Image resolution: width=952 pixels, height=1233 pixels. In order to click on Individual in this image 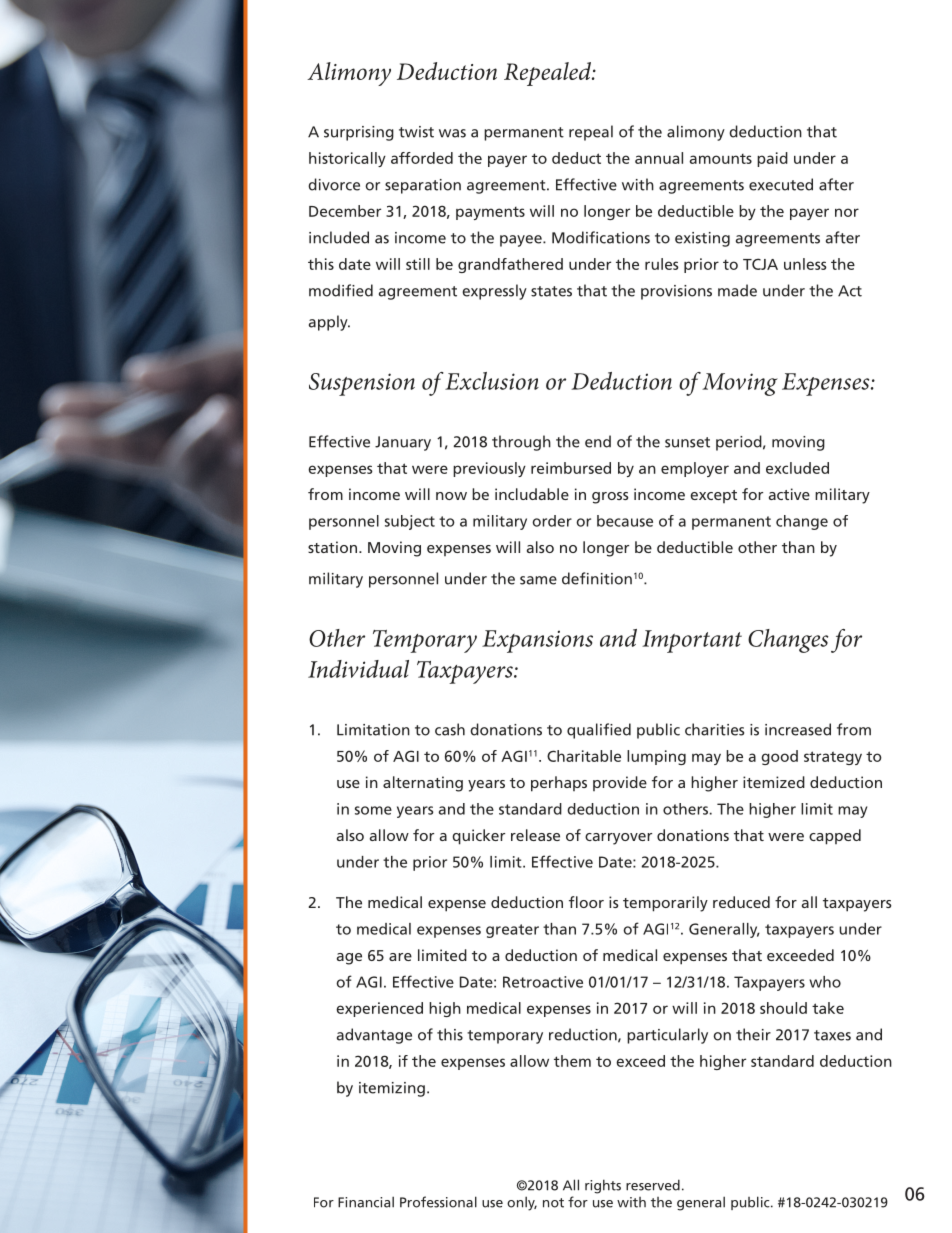, I will do `click(358, 669)`.
